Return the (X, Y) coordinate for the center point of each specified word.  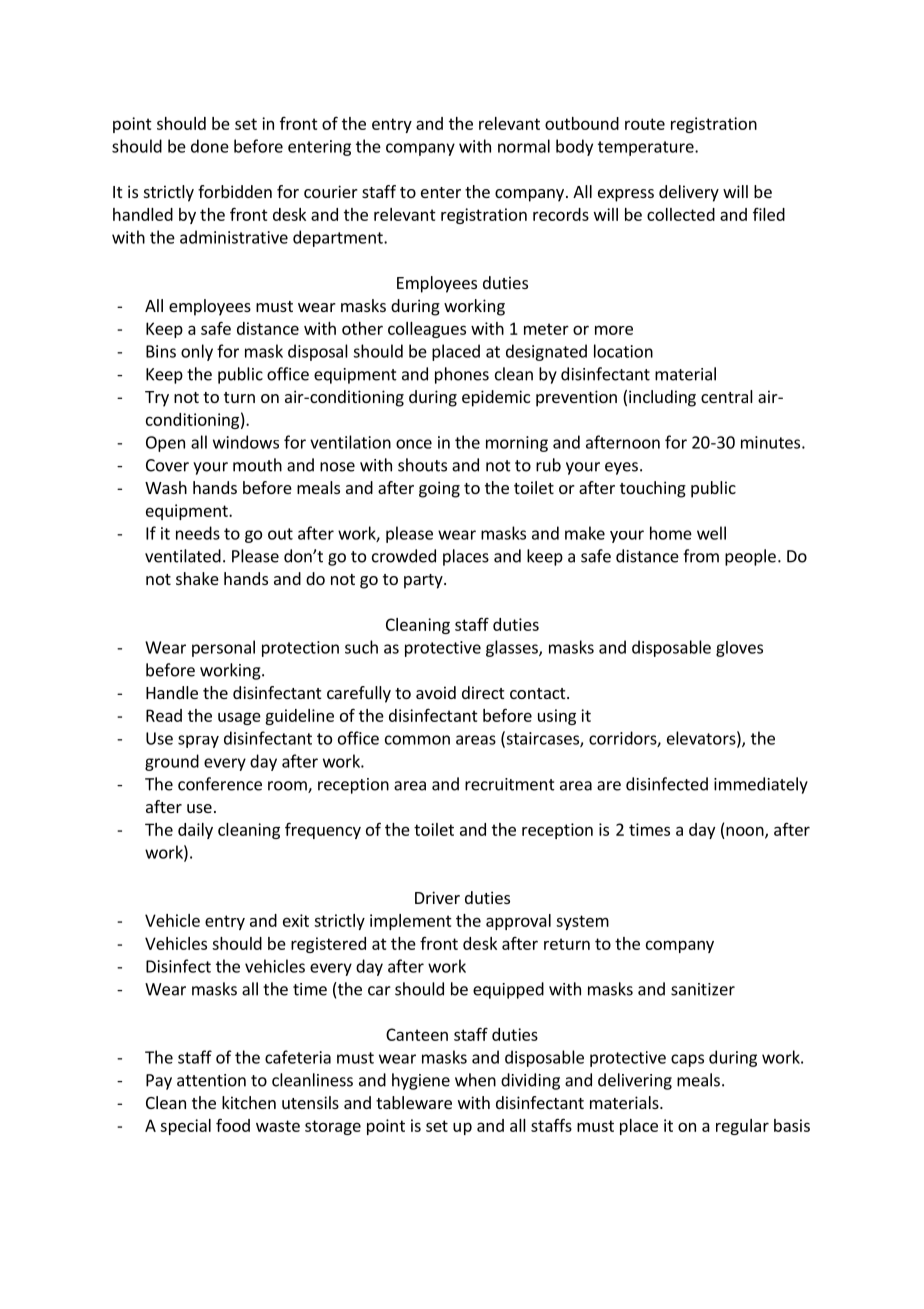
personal (223, 648)
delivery (689, 193)
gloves (739, 649)
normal (524, 146)
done (210, 146)
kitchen (249, 1102)
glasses (513, 648)
